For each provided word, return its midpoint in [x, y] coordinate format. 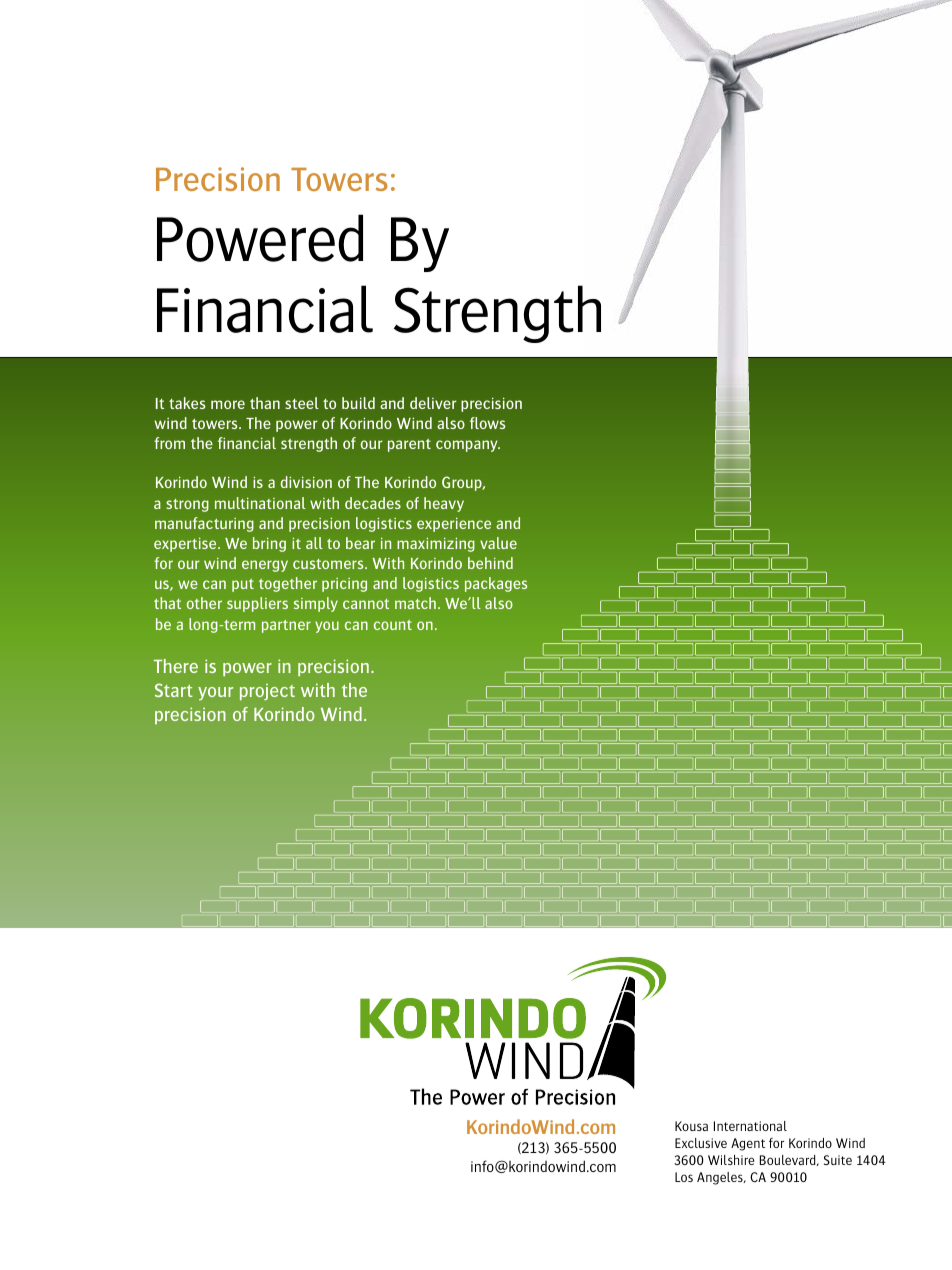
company [468, 446]
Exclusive [701, 1143]
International [750, 1126]
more [228, 404]
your [215, 694]
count [393, 625]
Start [174, 690]
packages [496, 584]
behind [490, 563]
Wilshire [731, 1160]
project [267, 692]
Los [684, 1177]
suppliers [257, 604]
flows [488, 423]
